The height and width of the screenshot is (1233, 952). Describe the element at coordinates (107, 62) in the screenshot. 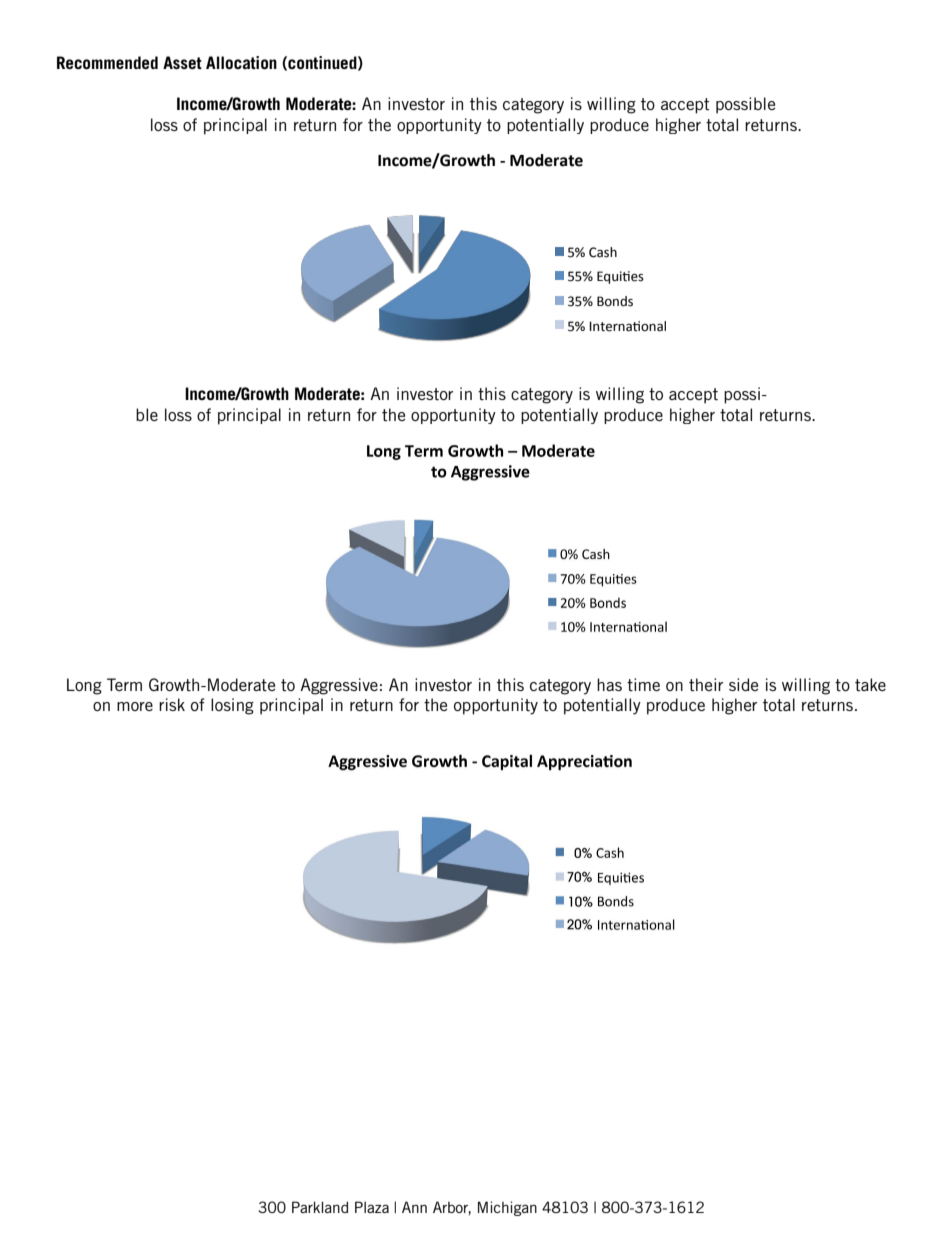

I see `Recommended` at that location.
